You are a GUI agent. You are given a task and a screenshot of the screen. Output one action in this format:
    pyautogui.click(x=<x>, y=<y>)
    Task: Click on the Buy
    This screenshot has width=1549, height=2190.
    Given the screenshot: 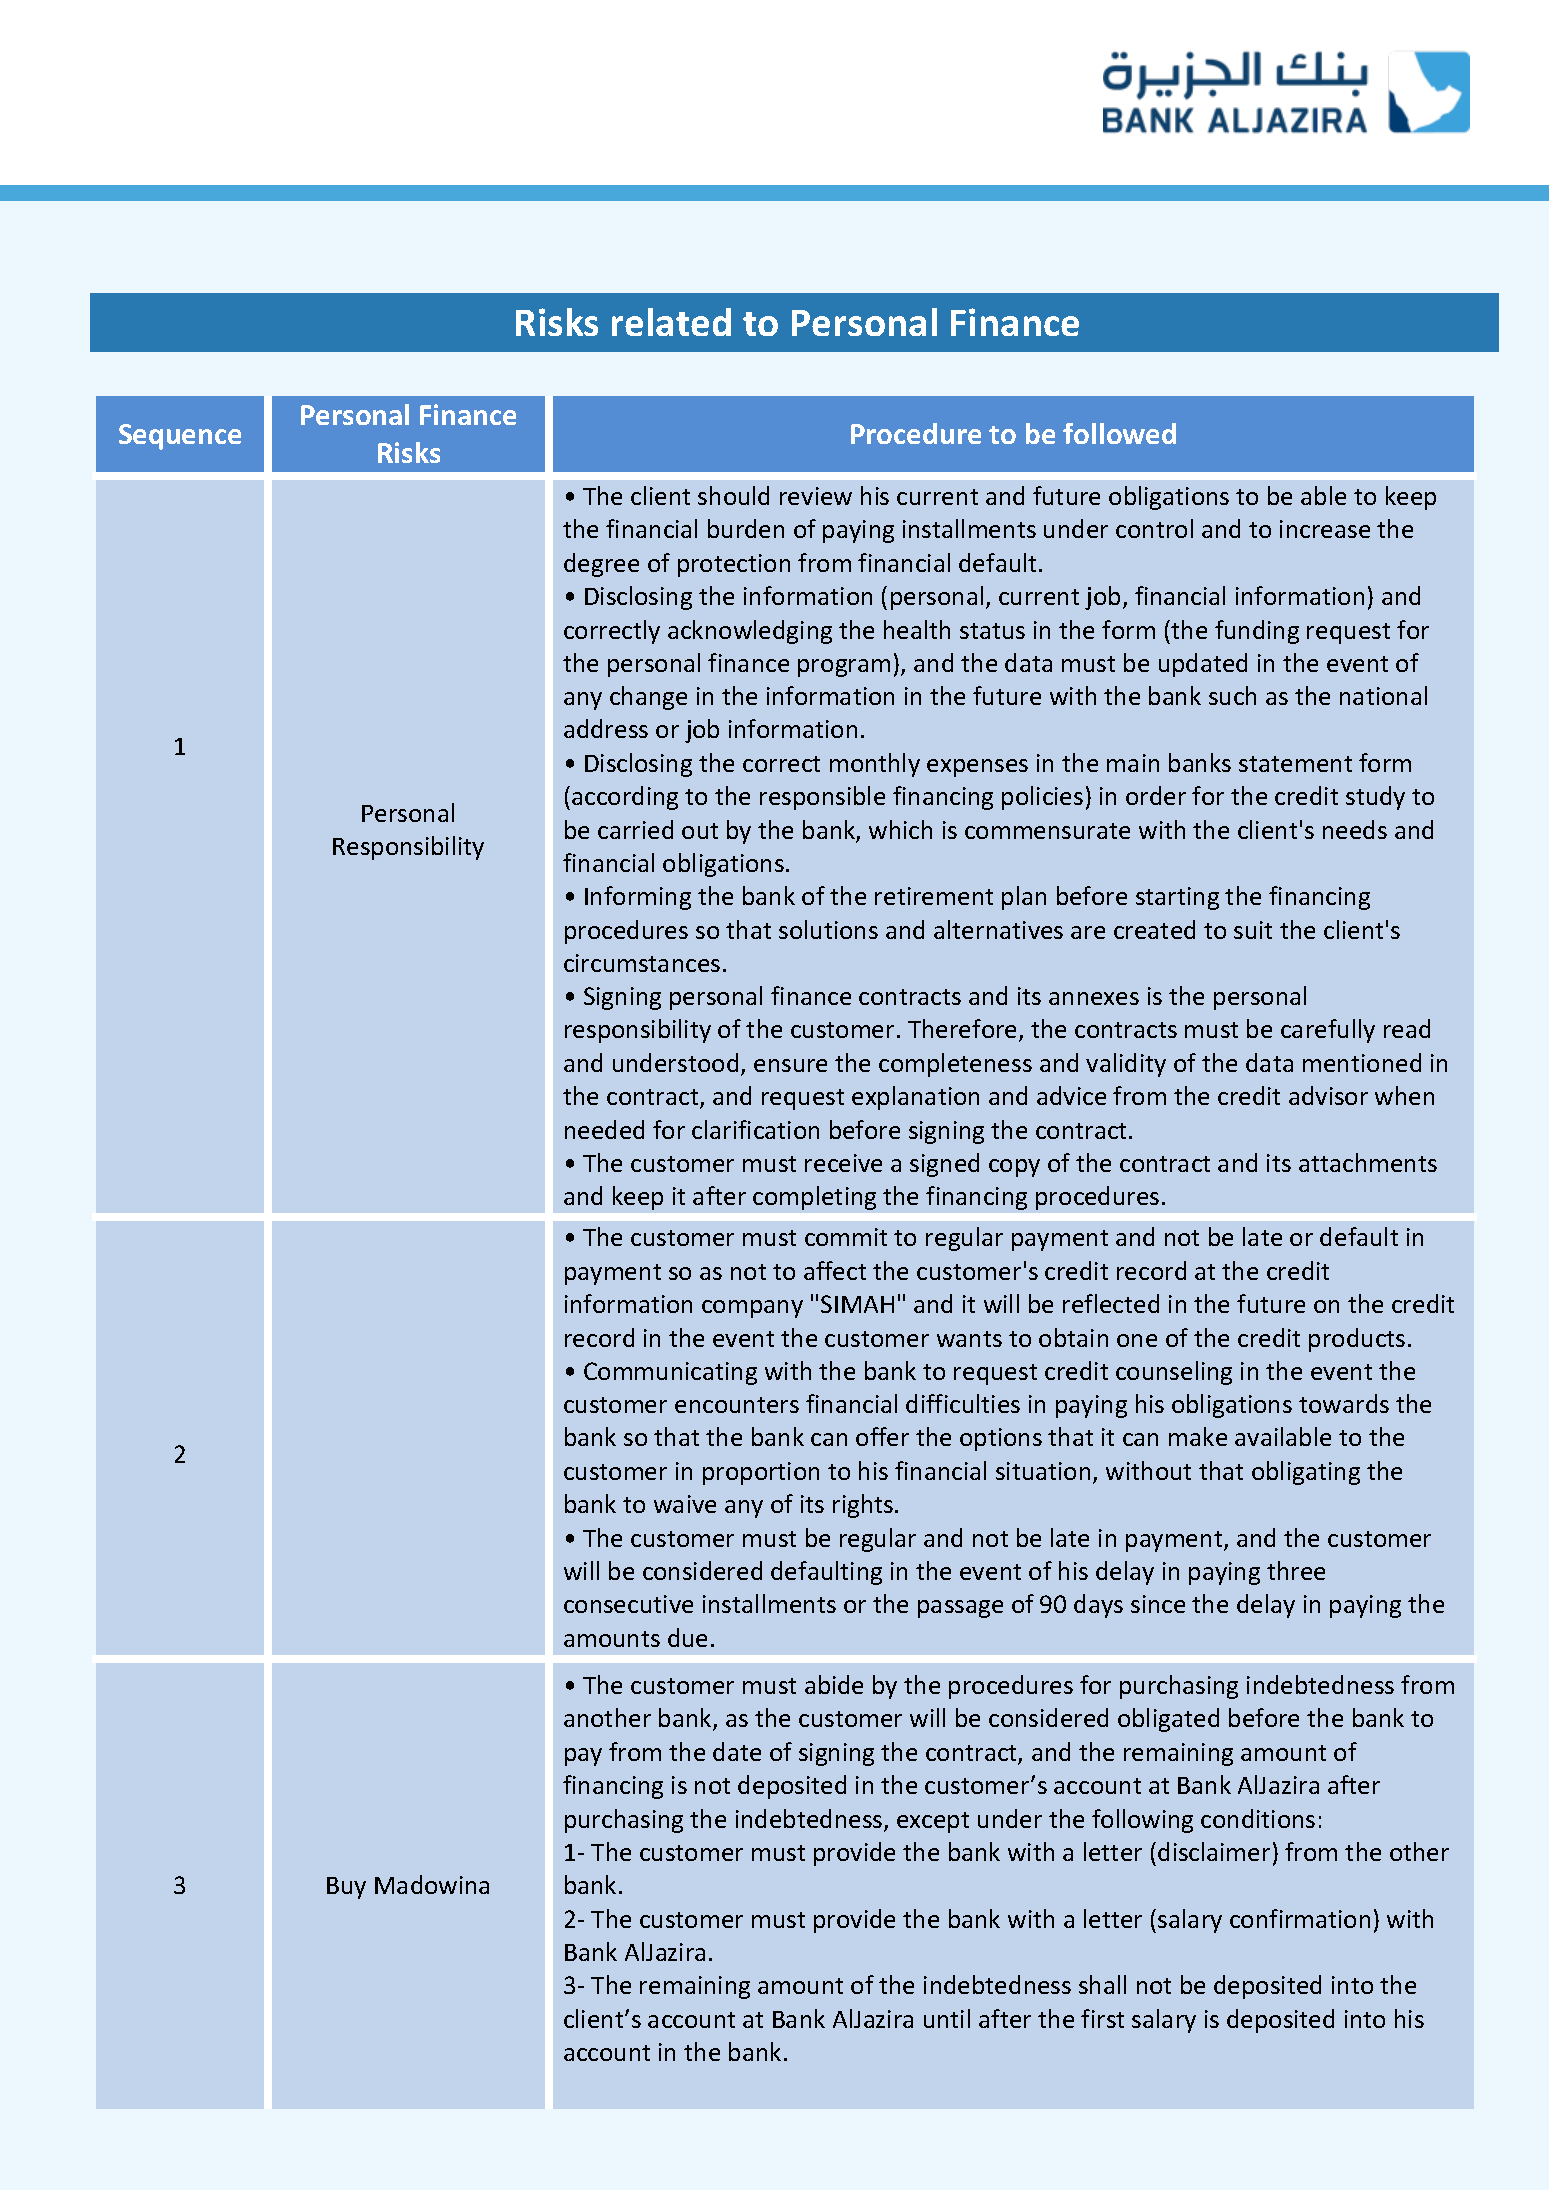 What is the action you would take?
    pyautogui.click(x=346, y=1888)
